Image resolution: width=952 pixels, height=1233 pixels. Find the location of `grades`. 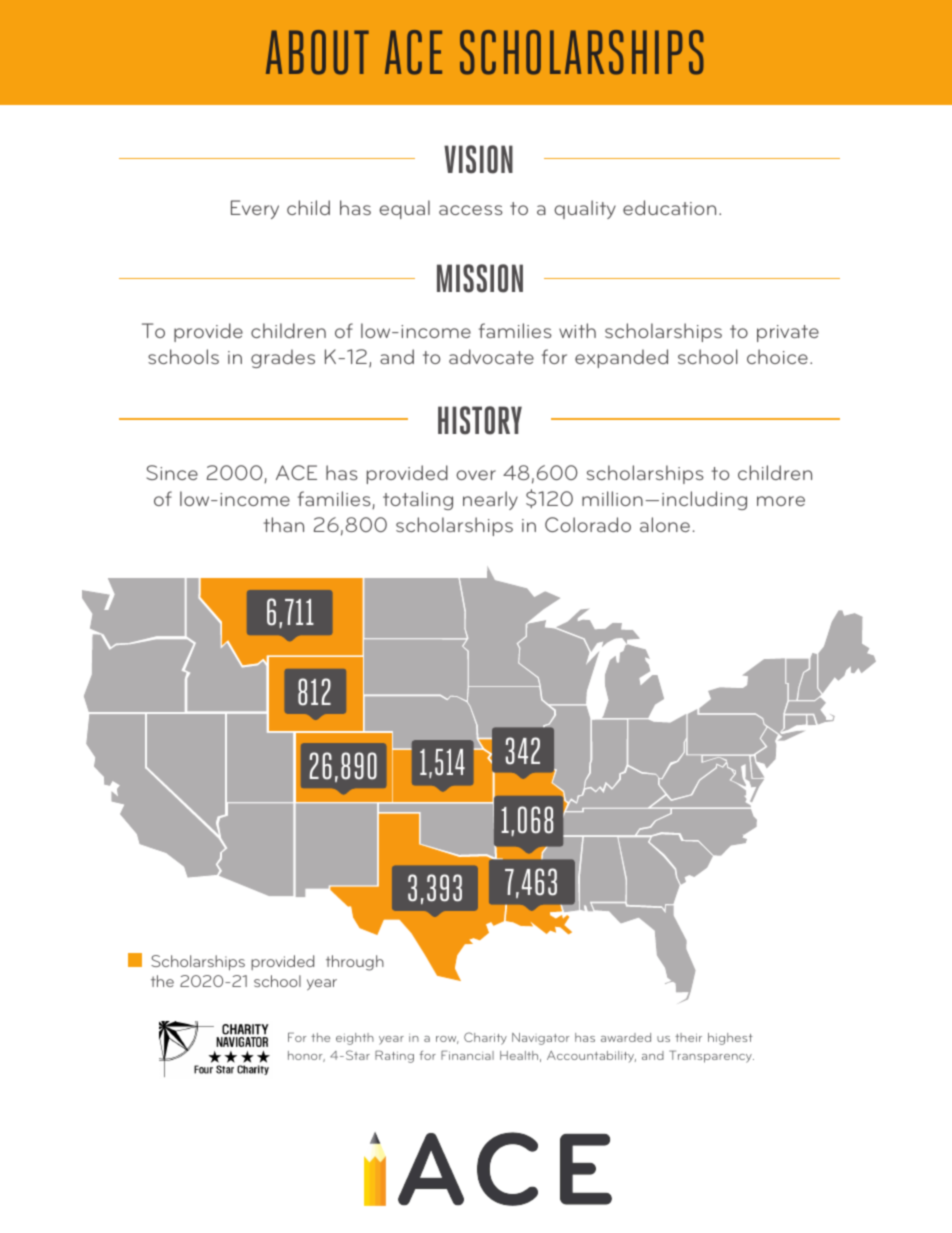

grades is located at coordinates (283, 358).
